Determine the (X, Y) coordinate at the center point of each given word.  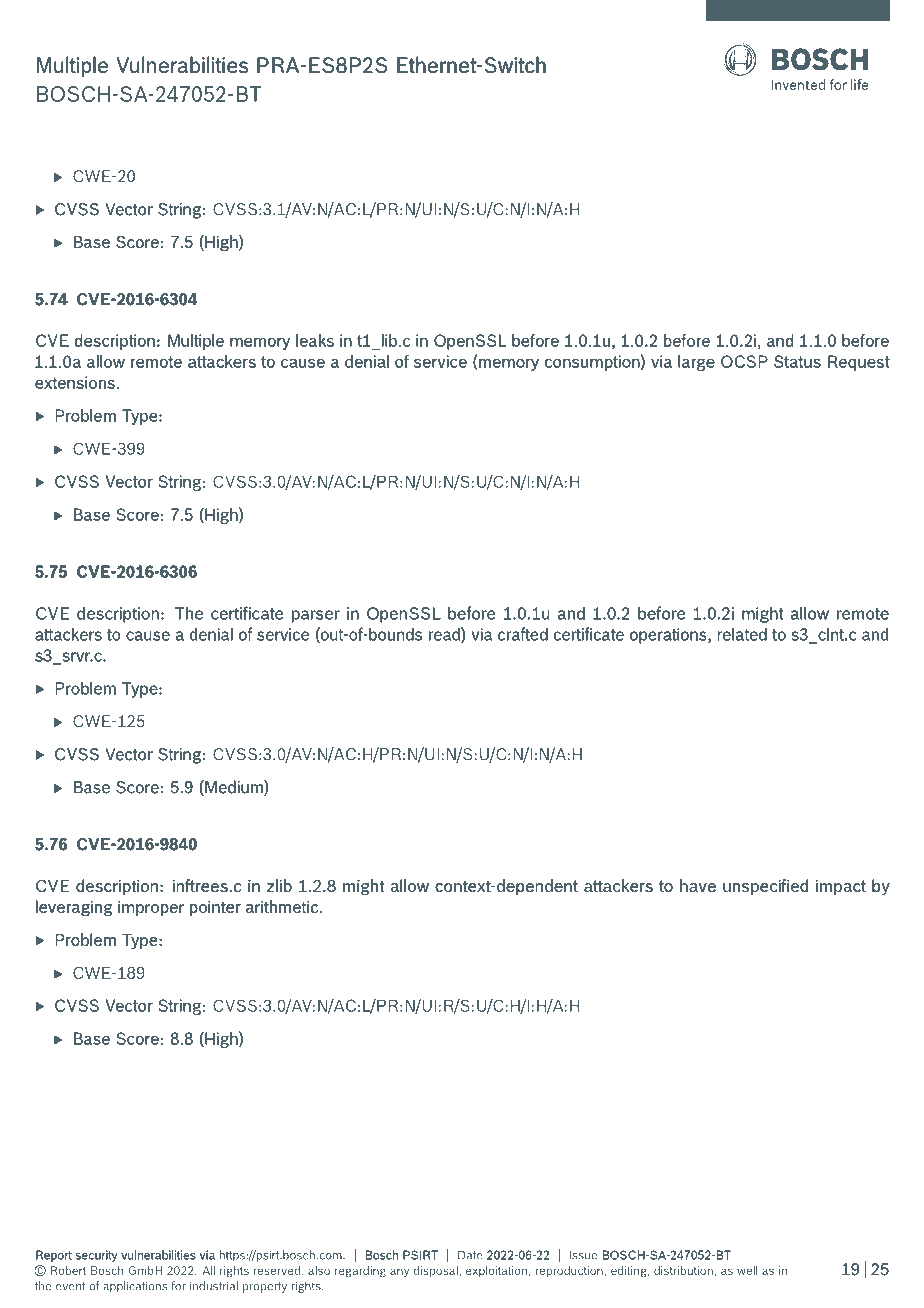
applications (135, 1287)
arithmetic (283, 906)
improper (151, 908)
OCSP (744, 361)
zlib (279, 885)
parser (316, 616)
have (698, 885)
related (742, 634)
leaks (315, 340)
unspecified (765, 887)
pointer (215, 908)
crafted (523, 634)
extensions (75, 382)
